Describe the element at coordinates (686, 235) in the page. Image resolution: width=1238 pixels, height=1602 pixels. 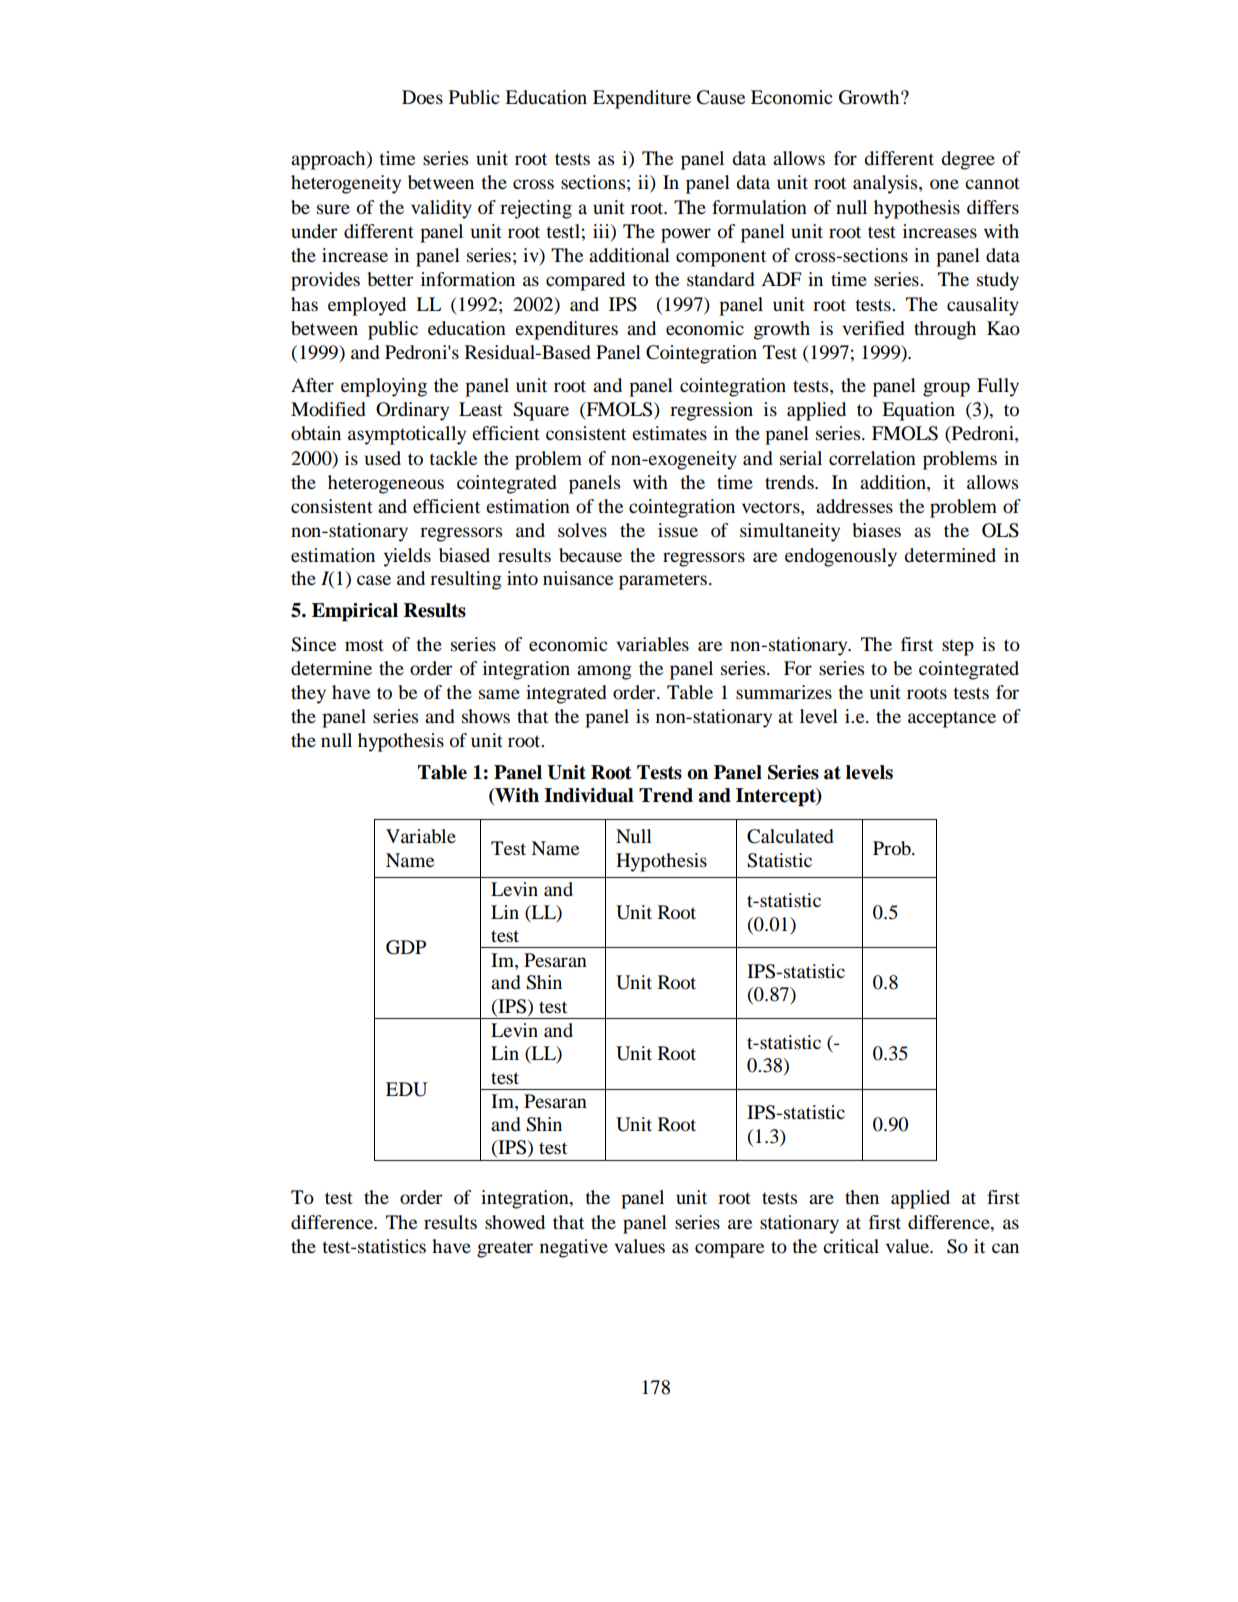
I see `power` at that location.
